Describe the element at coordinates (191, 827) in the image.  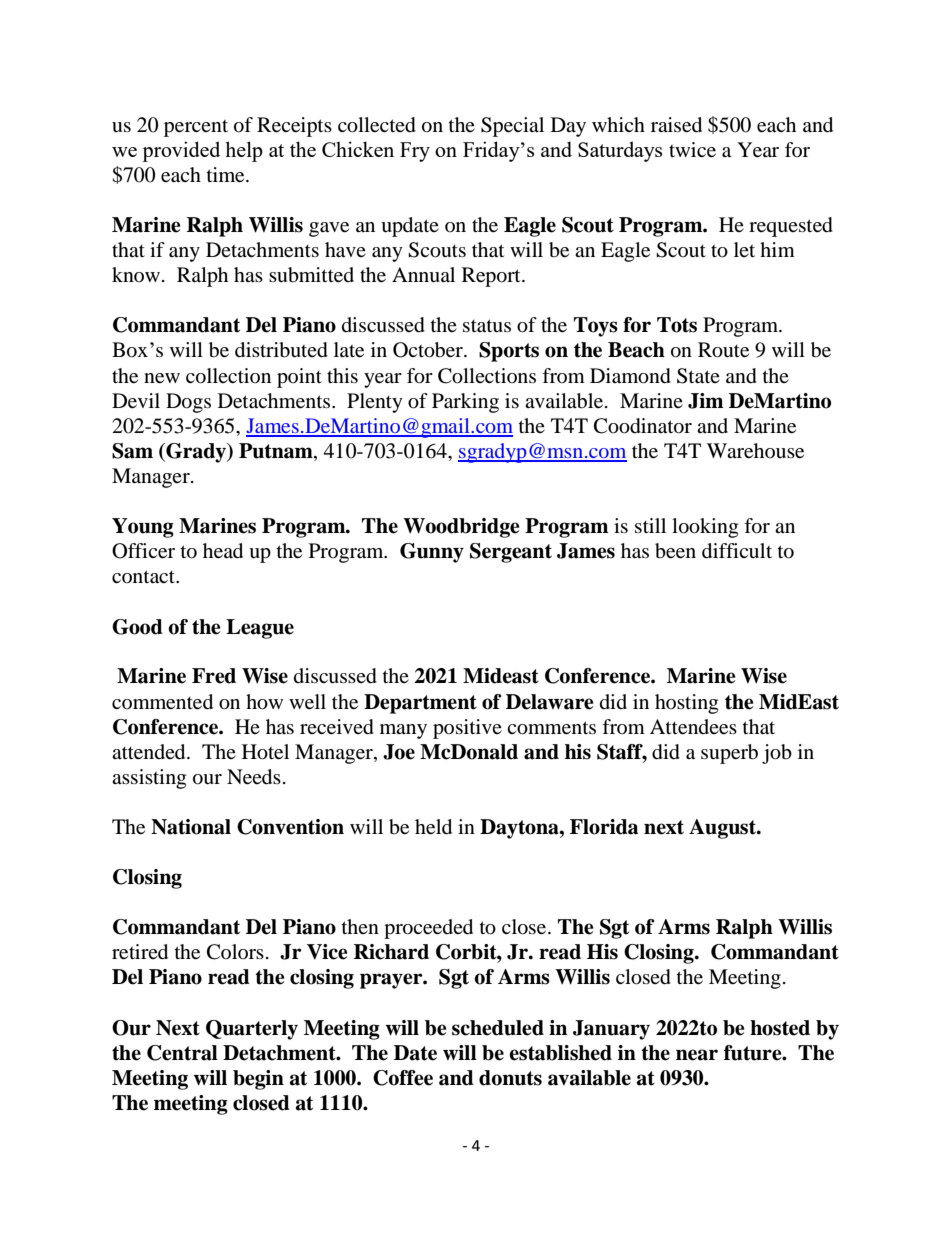
I see `National` at that location.
